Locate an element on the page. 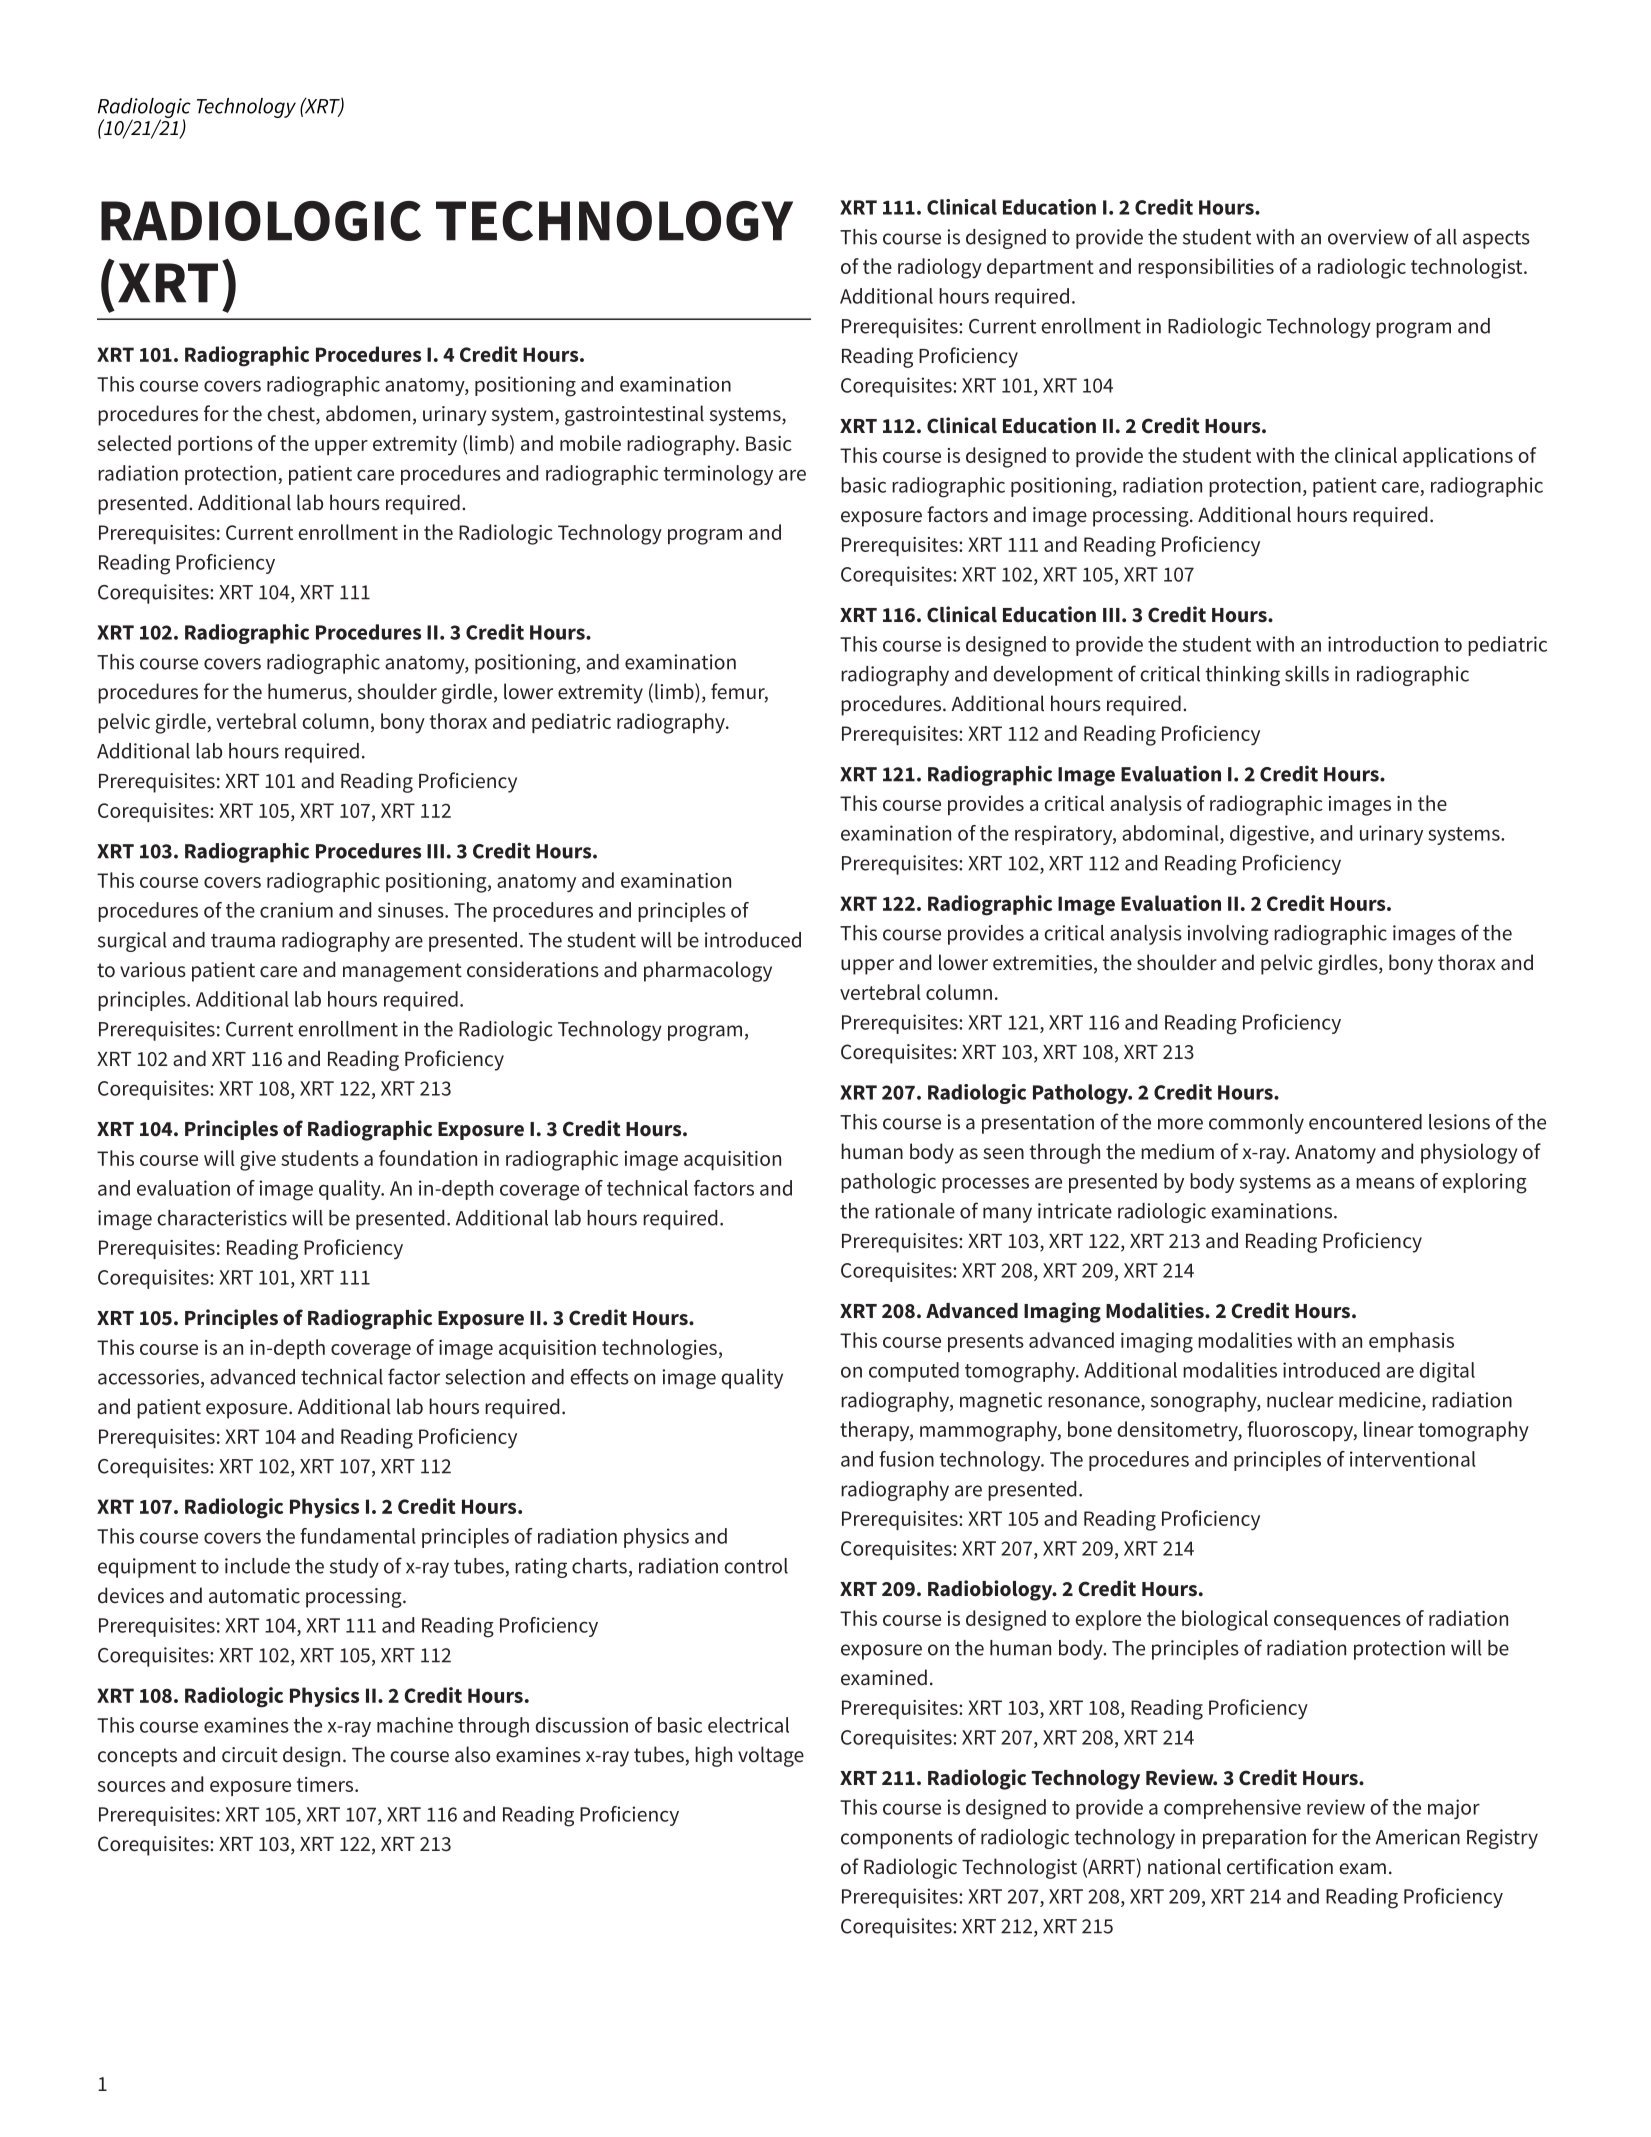  development is located at coordinates (1053, 676).
